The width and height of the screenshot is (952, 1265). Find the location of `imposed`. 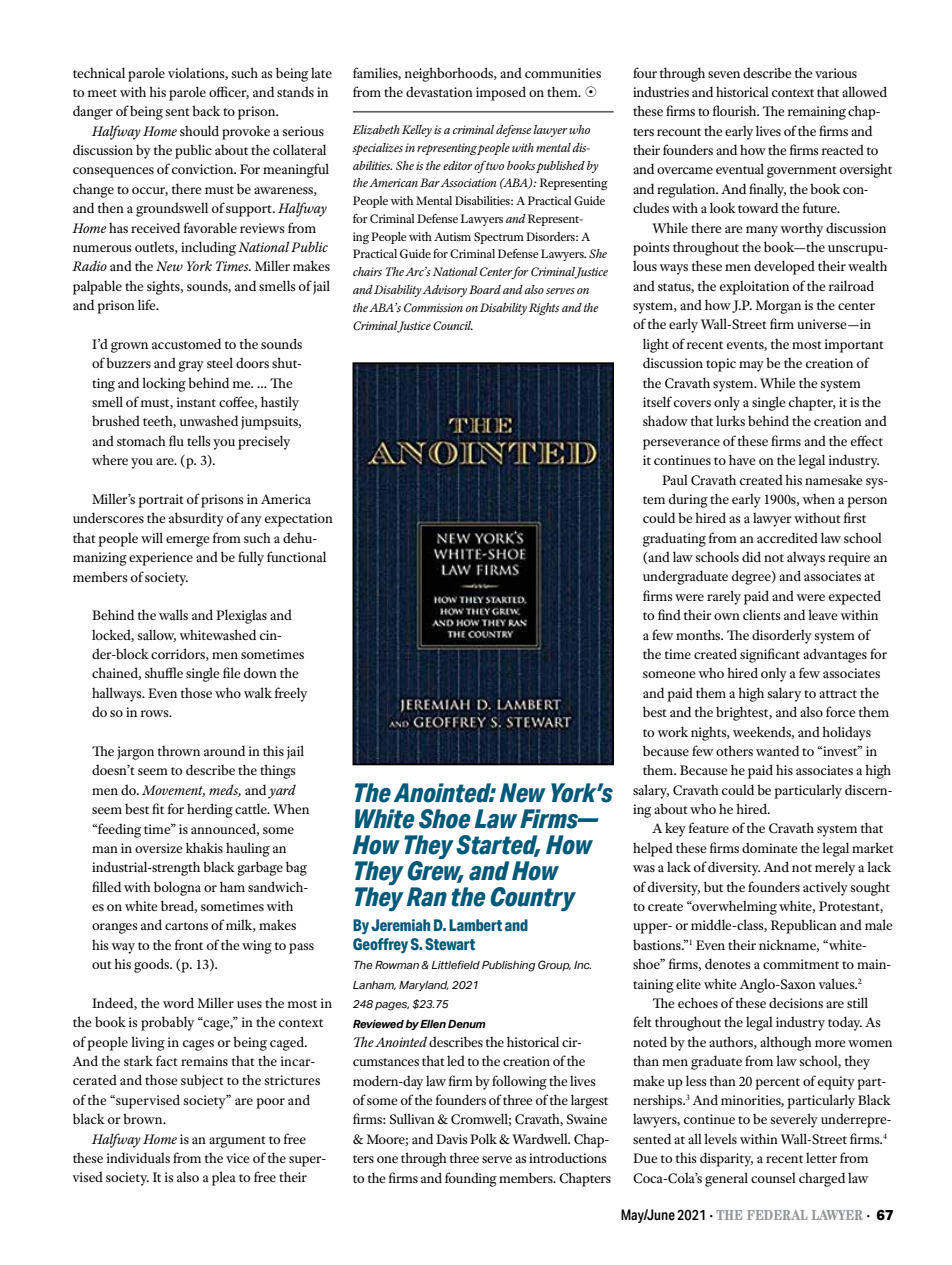

imposed is located at coordinates (501, 93).
